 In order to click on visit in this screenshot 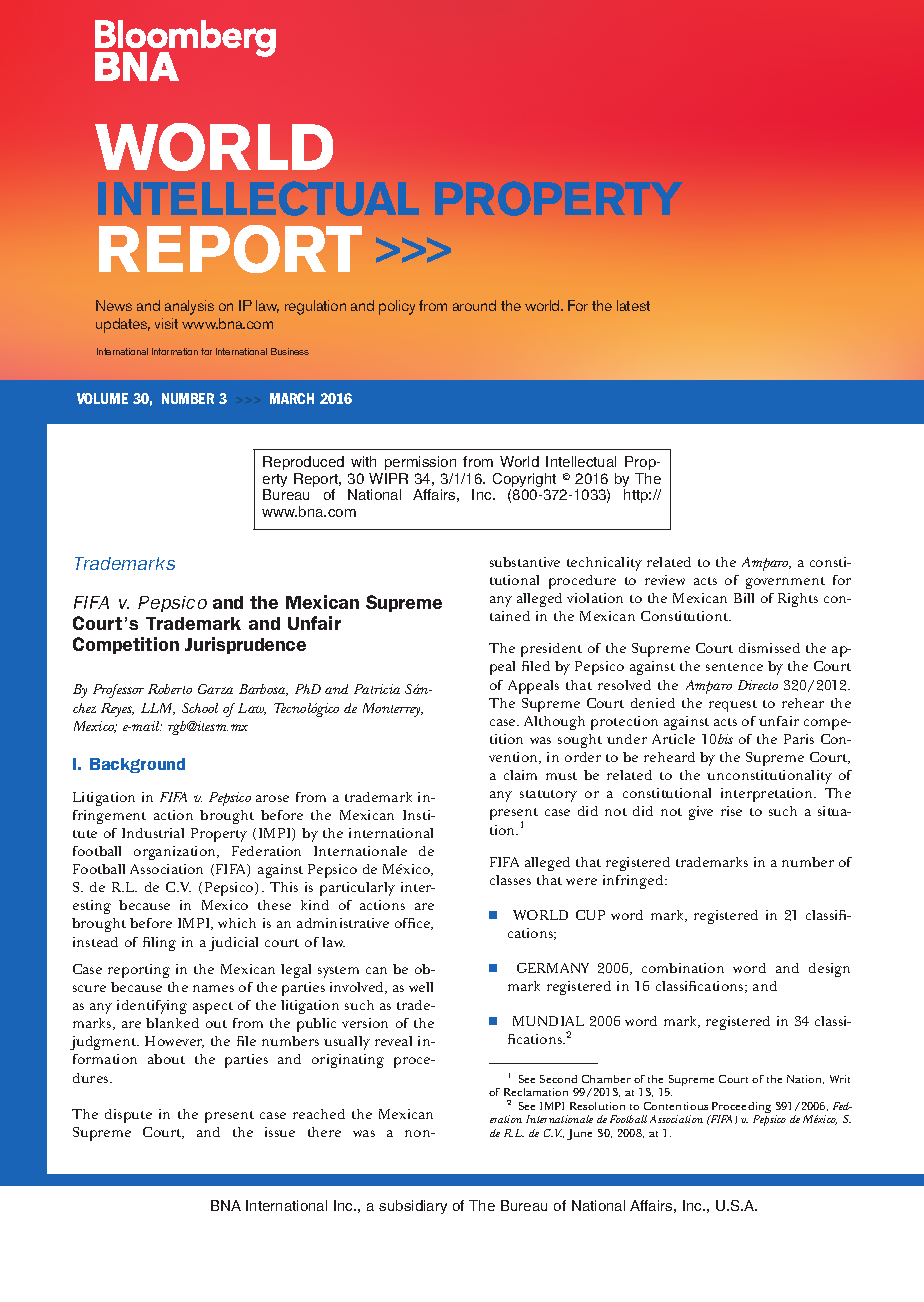, I will do `click(166, 323)`.
